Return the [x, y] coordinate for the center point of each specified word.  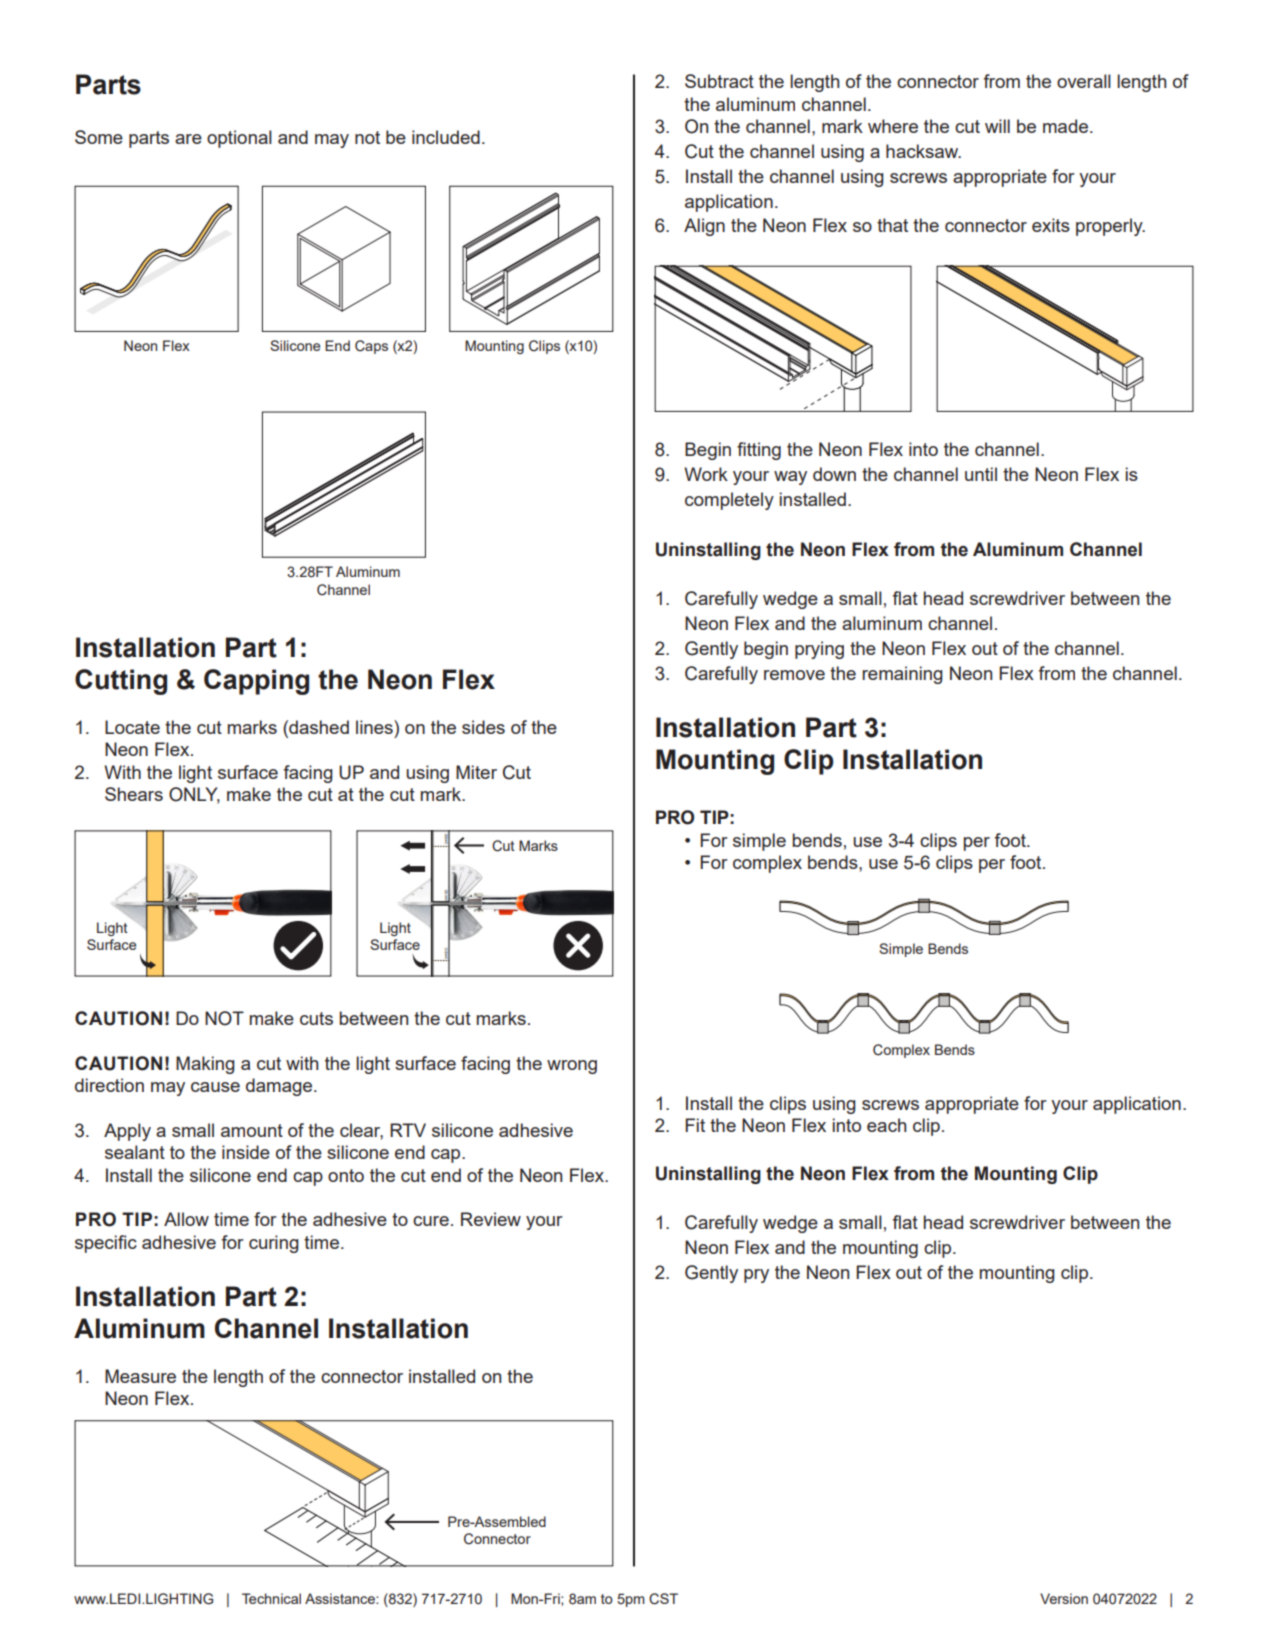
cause [215, 1087]
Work [706, 474]
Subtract [719, 81]
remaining [902, 675]
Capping [256, 682]
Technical [271, 1598]
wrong [572, 1067]
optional [239, 139]
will [997, 126]
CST [663, 1599]
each [886, 1125]
